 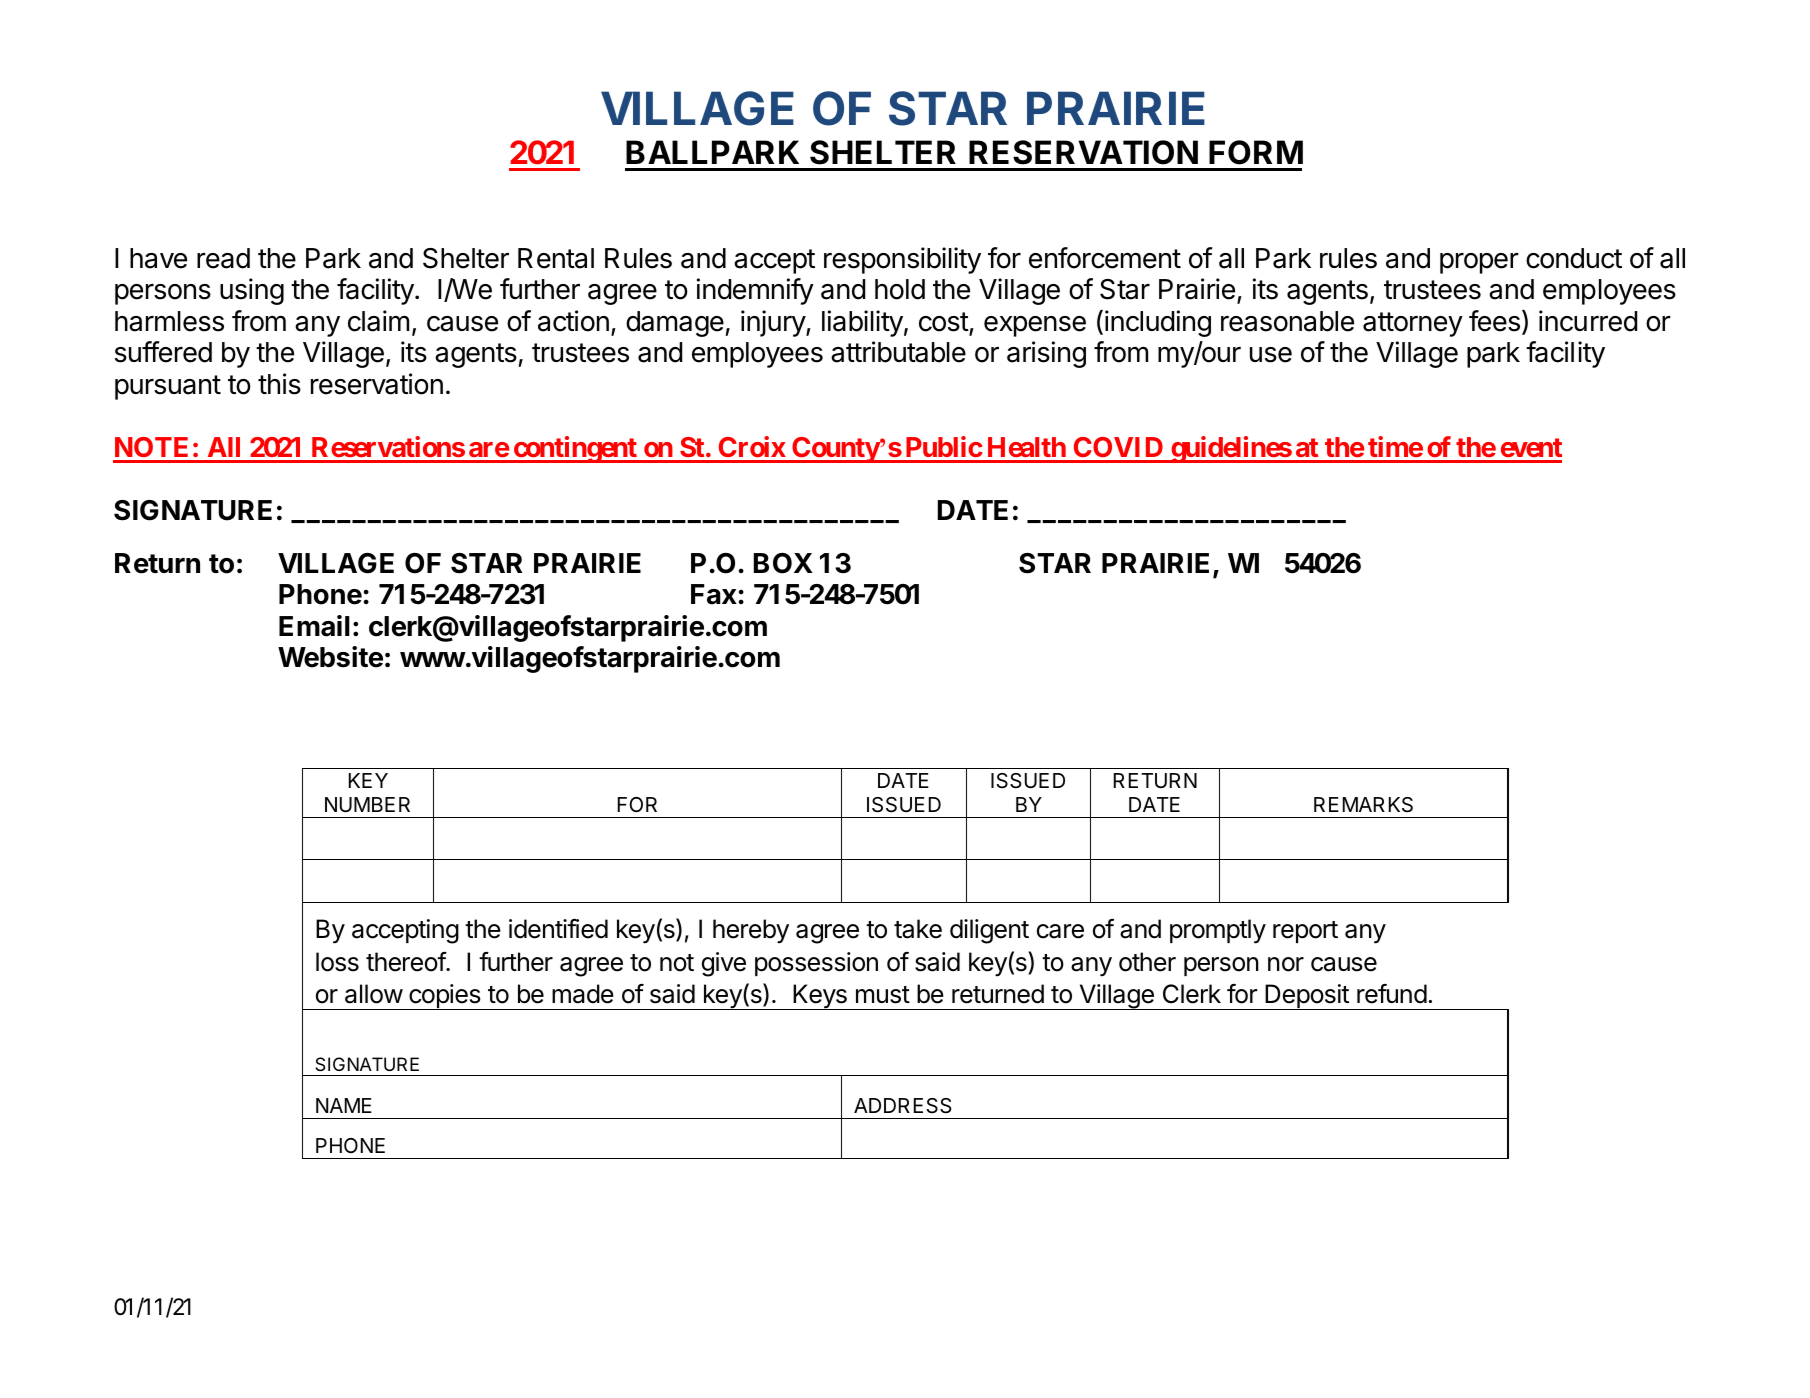 I want to click on take, so click(x=918, y=929).
